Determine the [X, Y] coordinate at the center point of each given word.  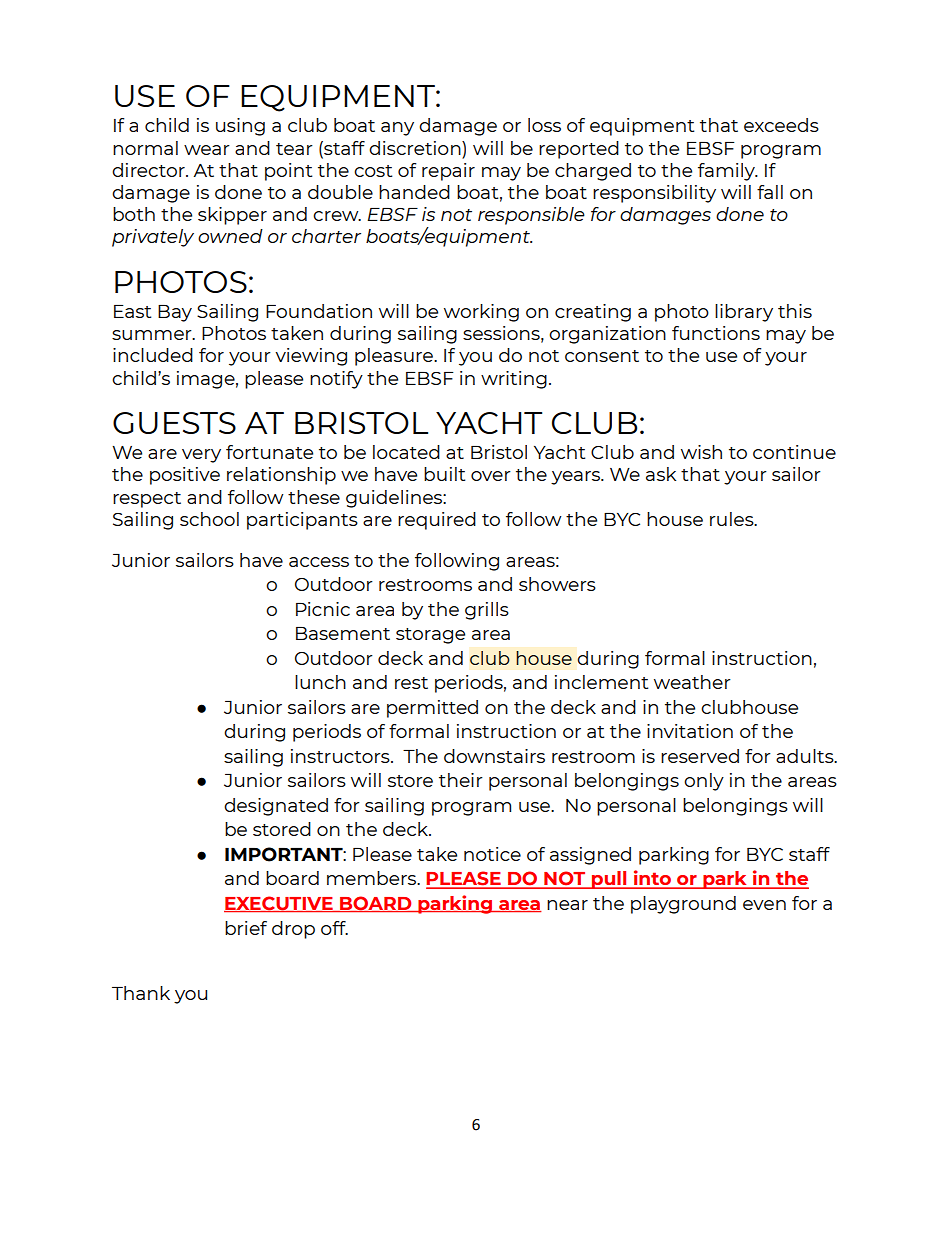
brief [246, 928]
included [153, 355]
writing [514, 380]
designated [276, 807]
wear [207, 150]
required [437, 521]
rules [733, 519]
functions [716, 333]
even [764, 905]
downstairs [494, 756]
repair [448, 172]
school [209, 519]
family [727, 172]
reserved [700, 756]
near [567, 905]
